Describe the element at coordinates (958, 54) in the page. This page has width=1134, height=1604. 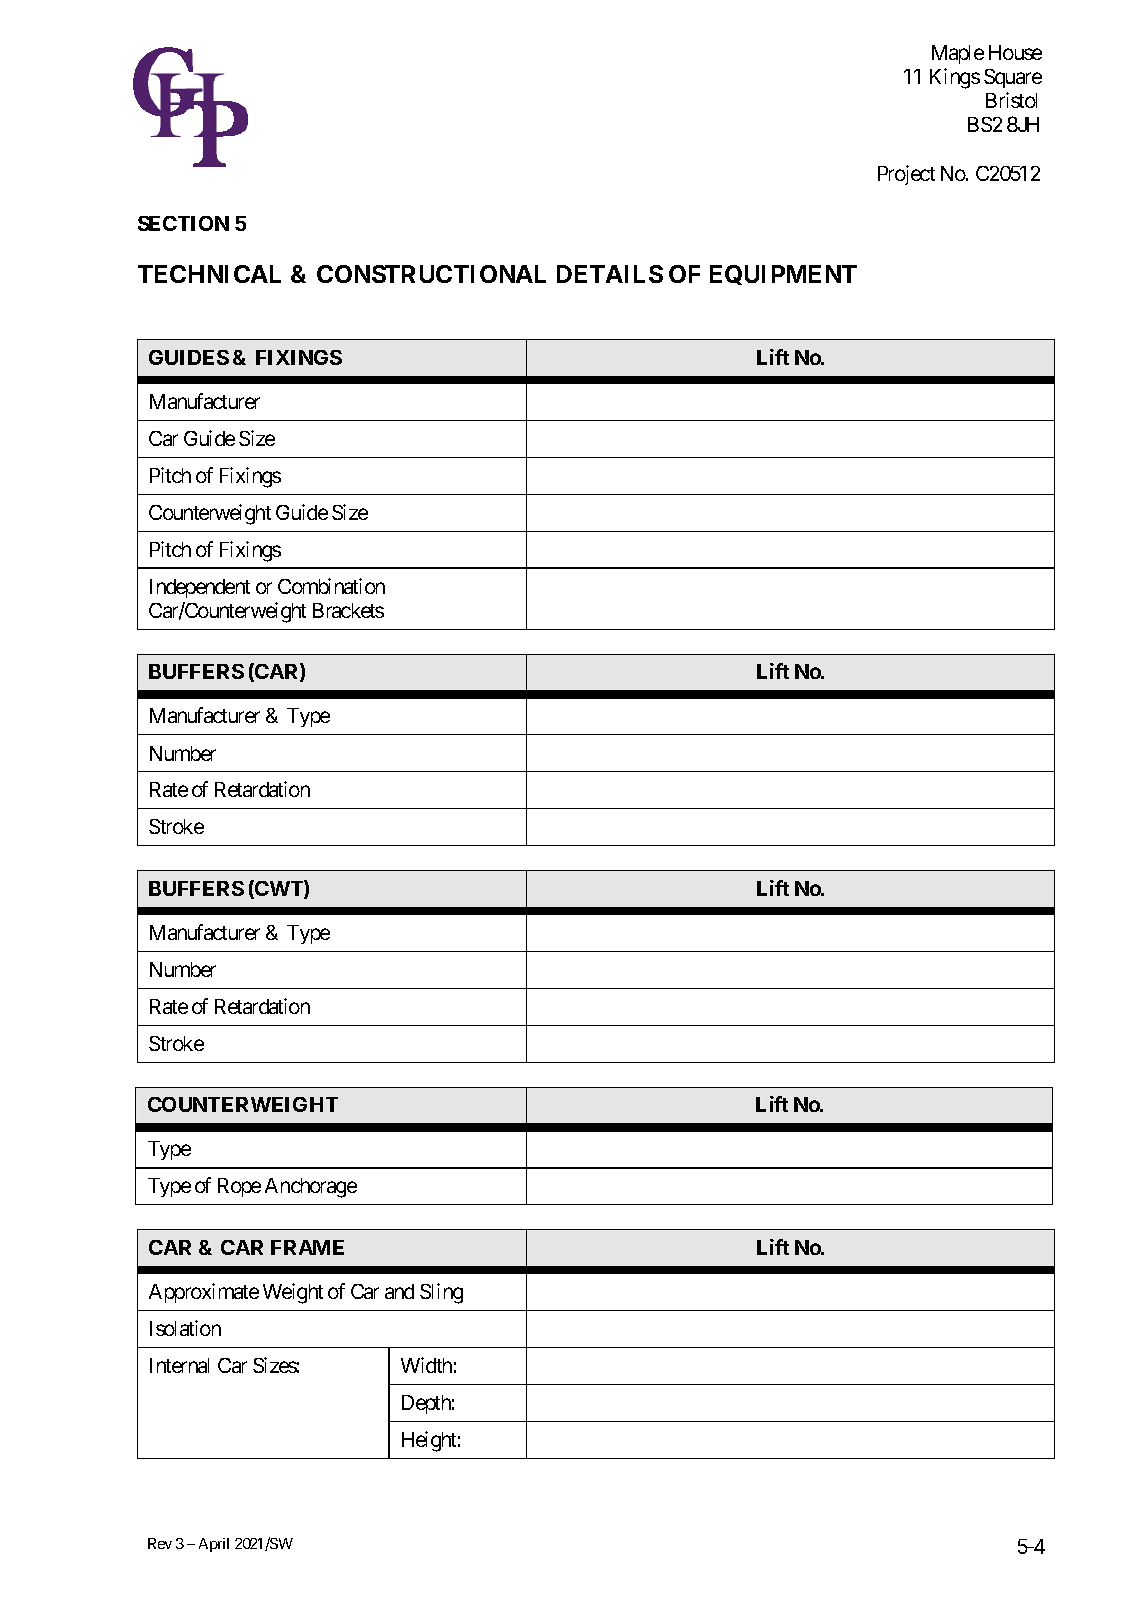
I see `Maple` at that location.
